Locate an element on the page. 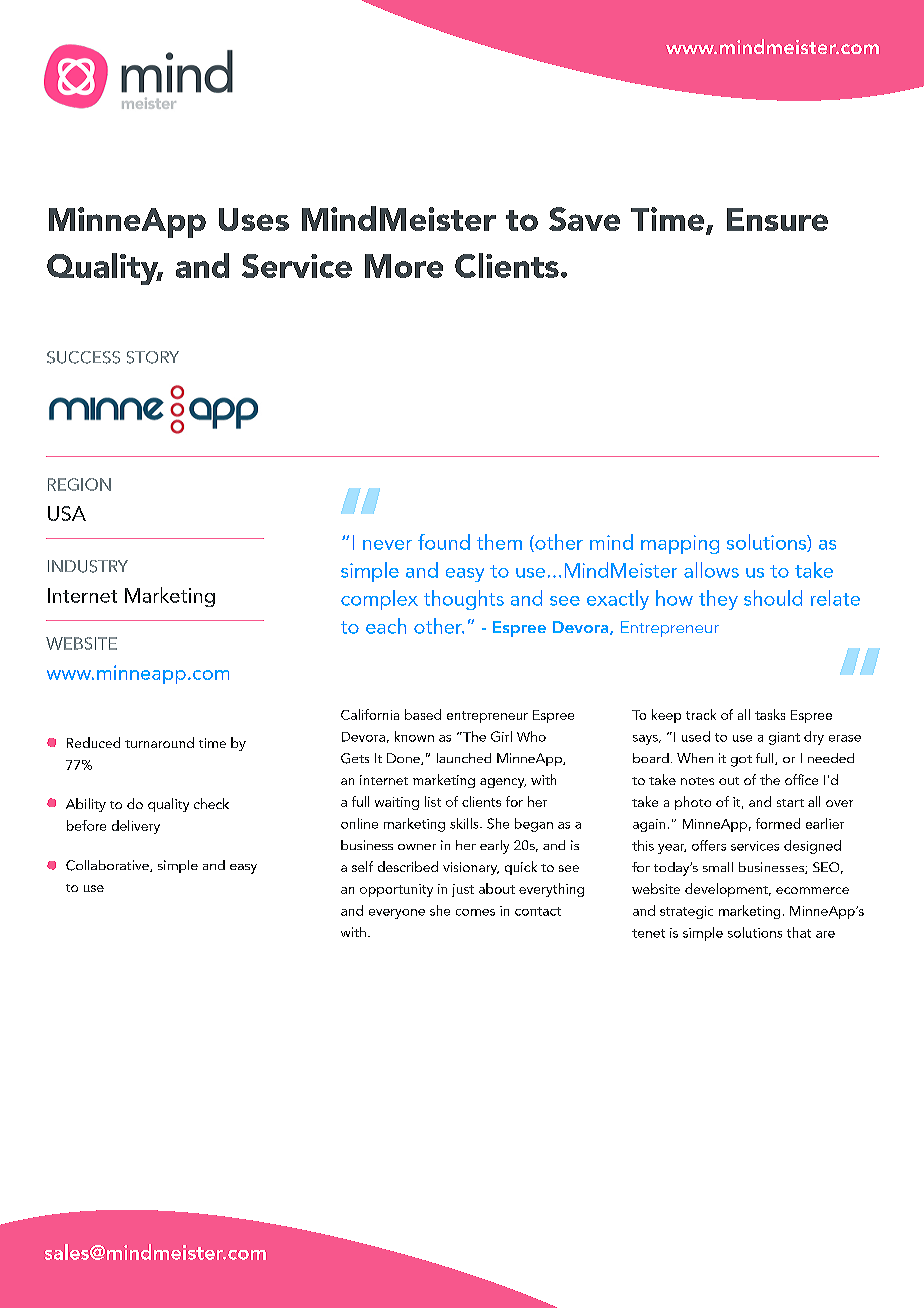 The image size is (924, 1308). comes is located at coordinates (475, 912).
